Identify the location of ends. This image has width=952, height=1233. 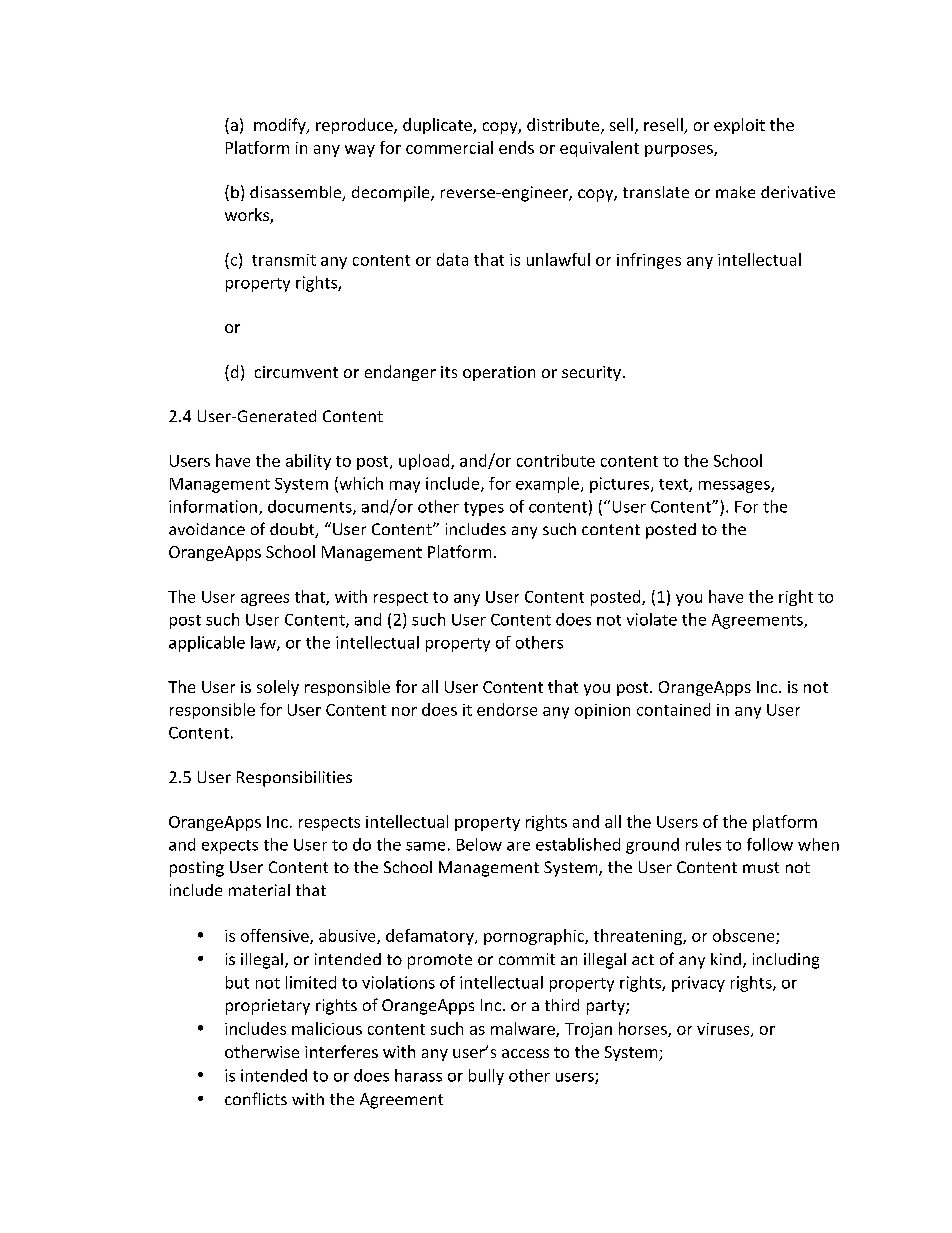
(516, 147).
